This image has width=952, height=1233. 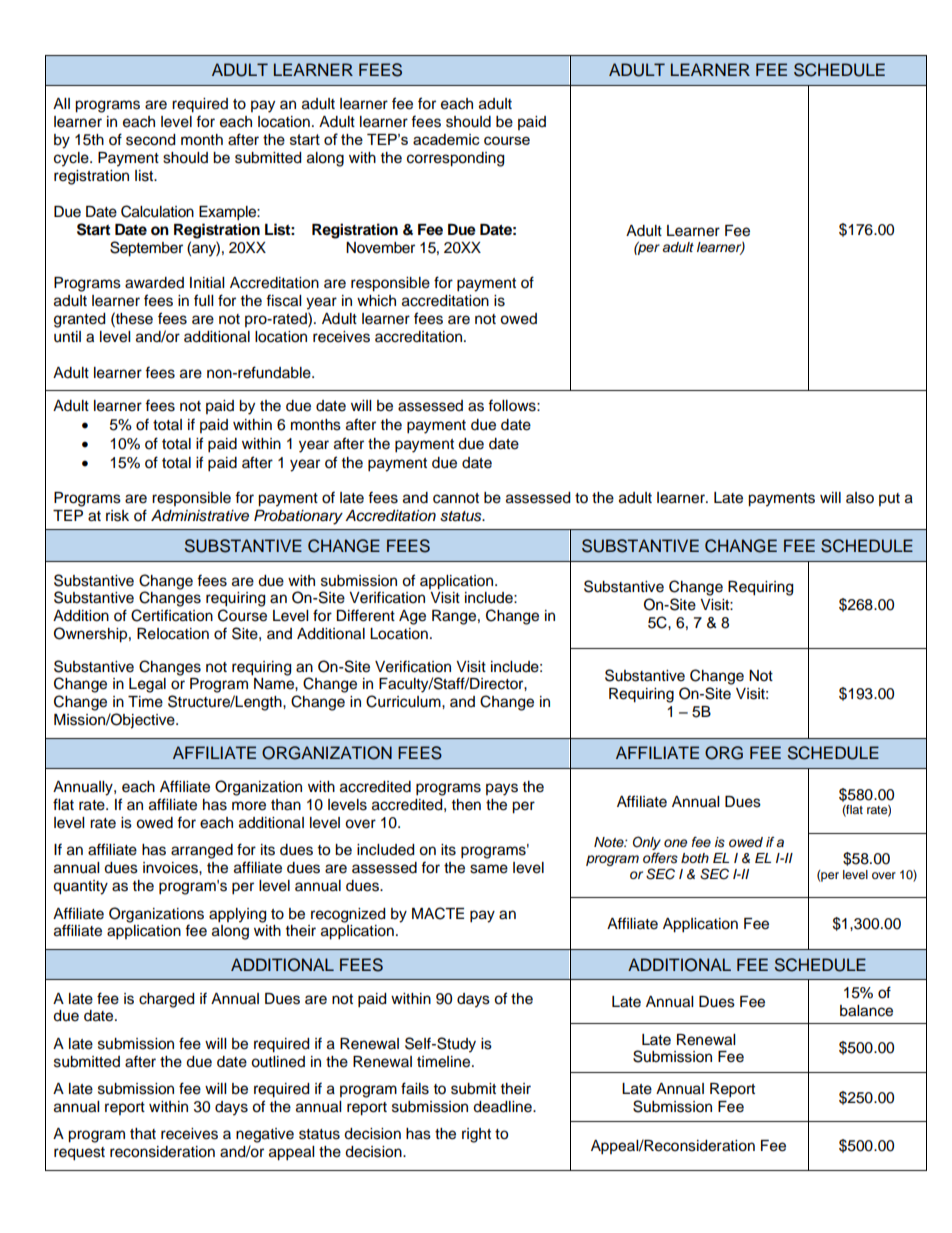 What do you see at coordinates (143, 1134) in the image?
I see `that` at bounding box center [143, 1134].
